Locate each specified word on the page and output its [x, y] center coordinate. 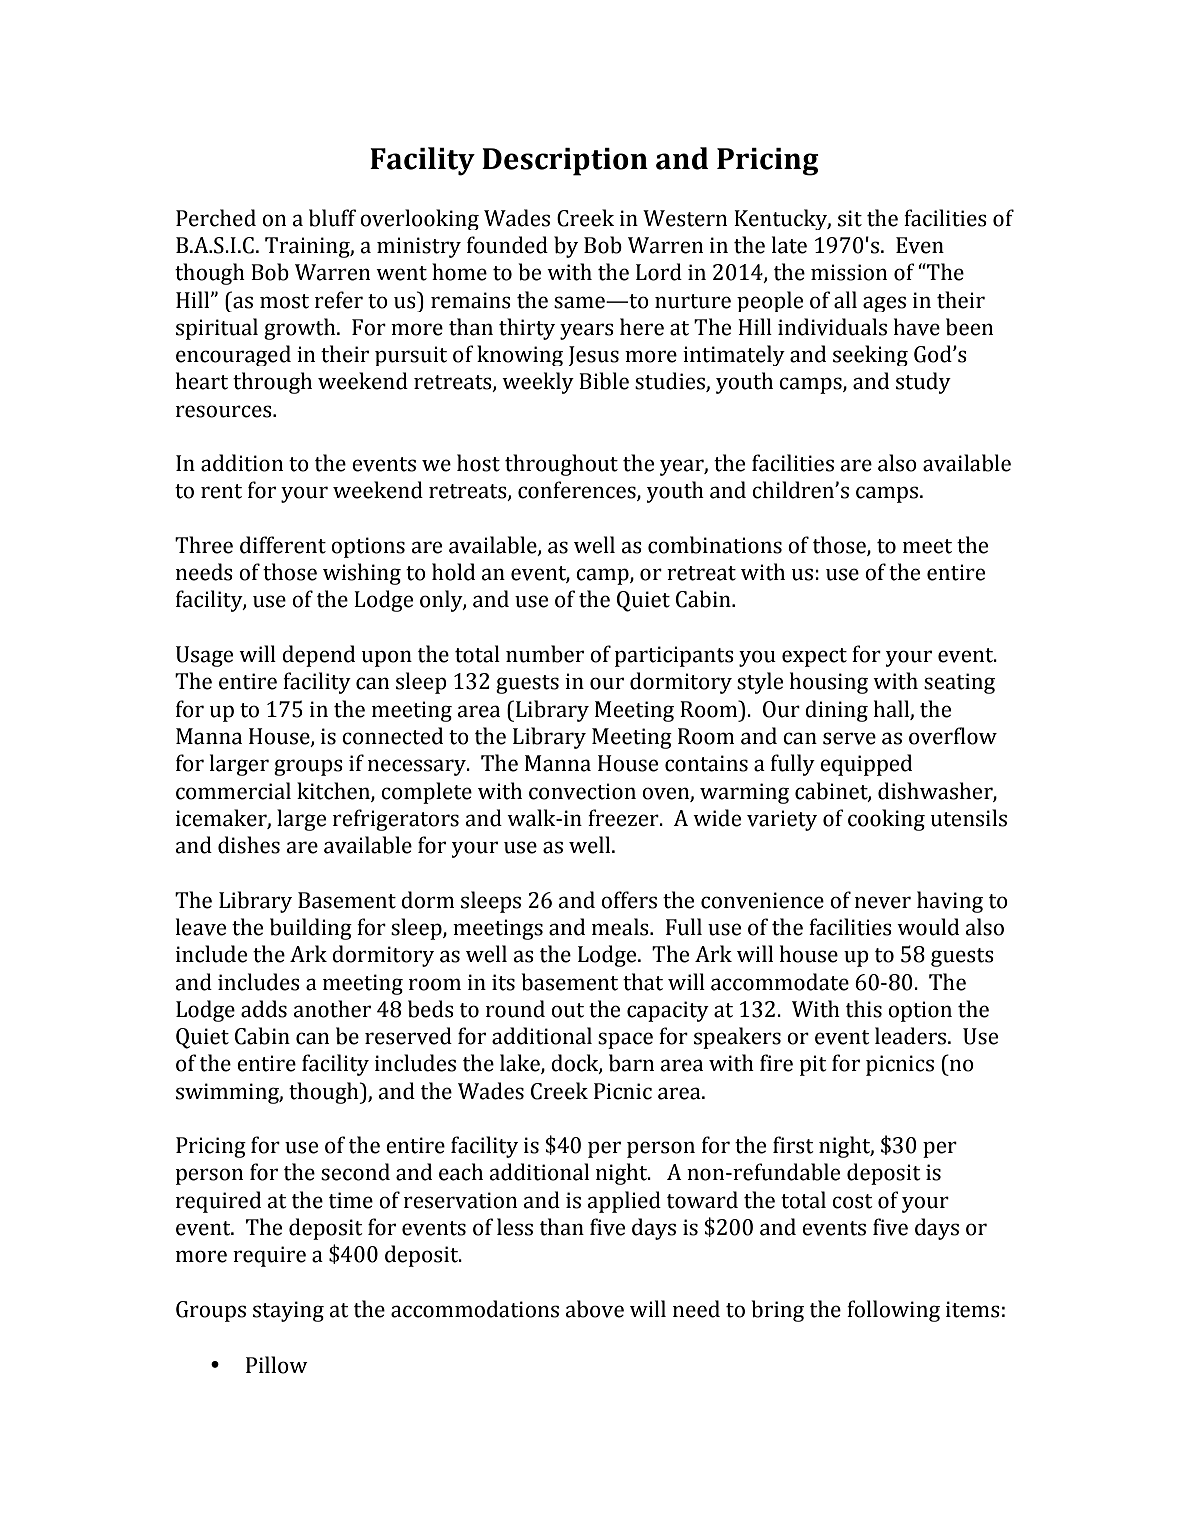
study [923, 383]
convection [582, 791]
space [625, 1040]
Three [204, 545]
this [864, 1009]
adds [264, 1009]
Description [565, 162]
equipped [866, 765]
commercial [233, 791]
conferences [578, 491]
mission [849, 272]
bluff [332, 218]
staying [288, 1311]
